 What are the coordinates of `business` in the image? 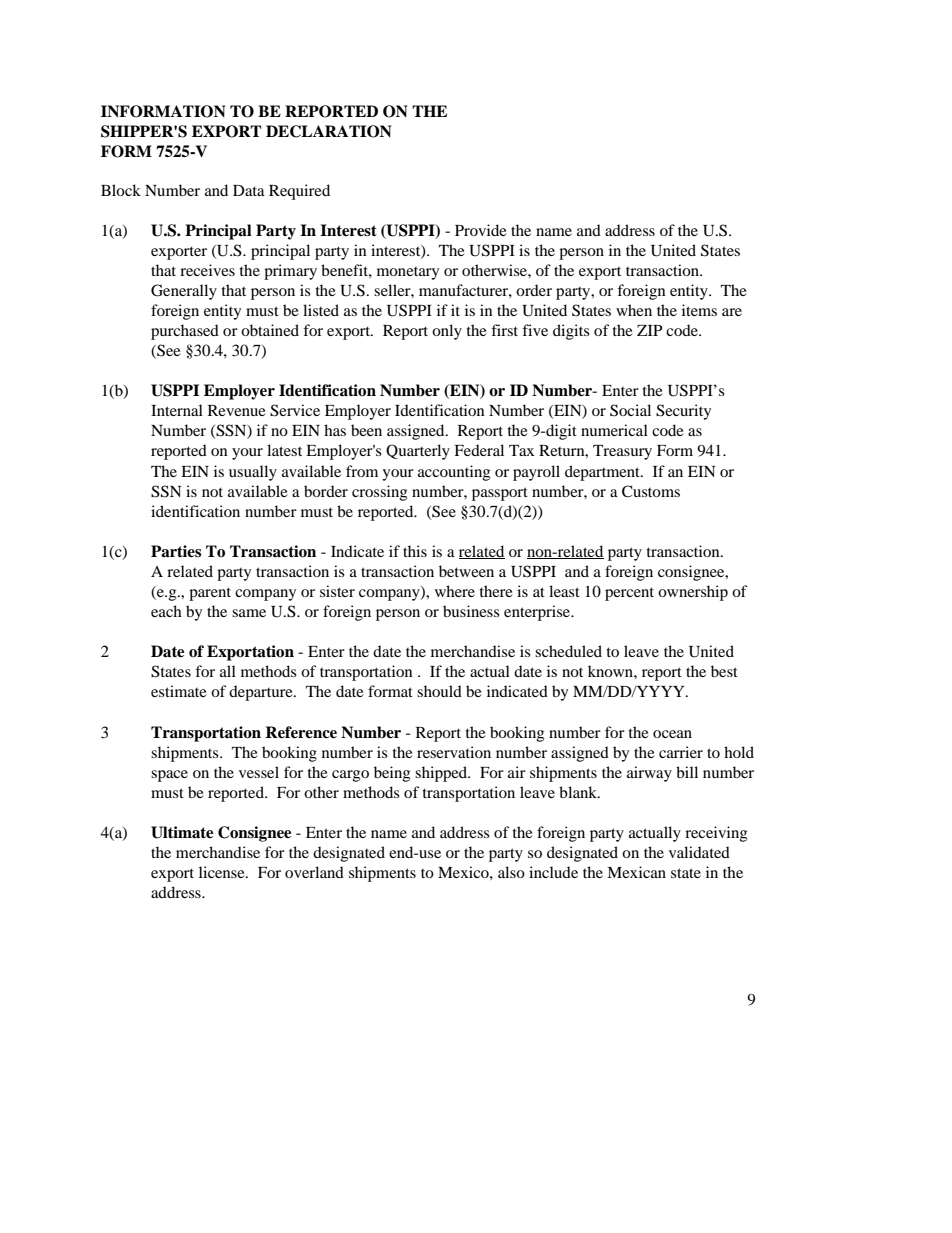 It's located at (471, 611).
